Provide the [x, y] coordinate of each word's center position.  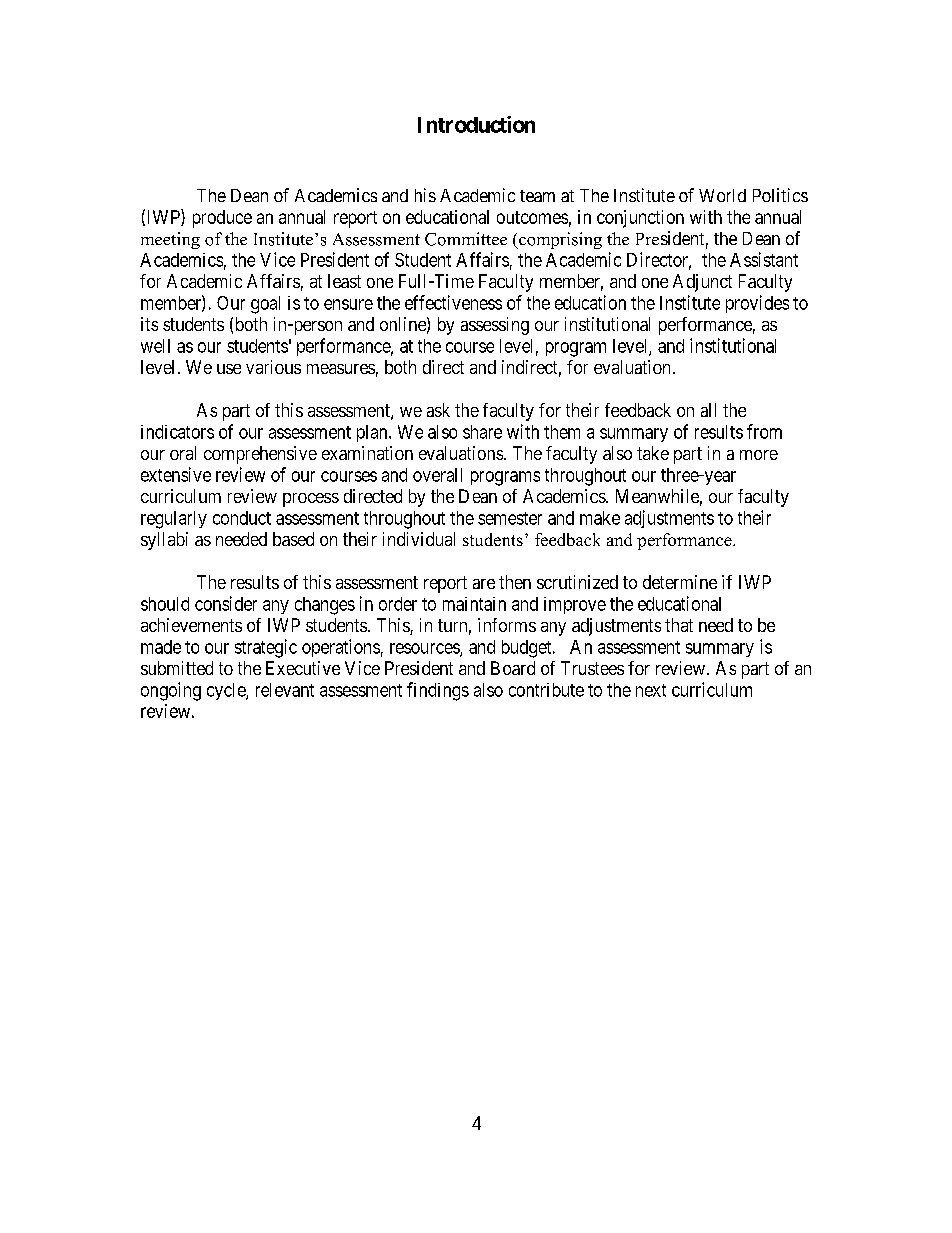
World [722, 195]
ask [438, 410]
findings [438, 691]
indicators [177, 432]
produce [222, 219]
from [764, 431]
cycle [227, 691]
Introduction [476, 124]
